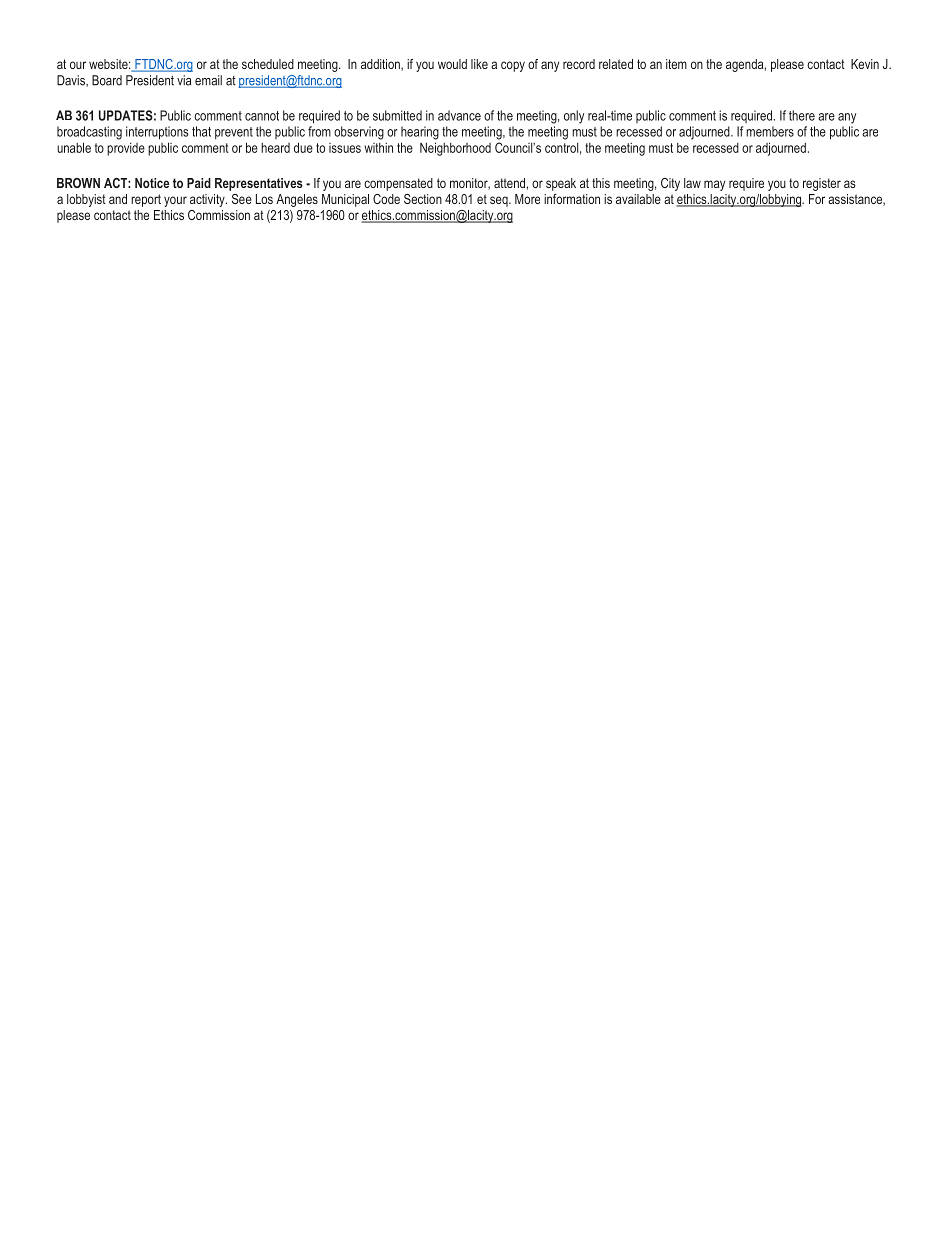  What do you see at coordinates (268, 64) in the image?
I see `scheduled` at bounding box center [268, 64].
